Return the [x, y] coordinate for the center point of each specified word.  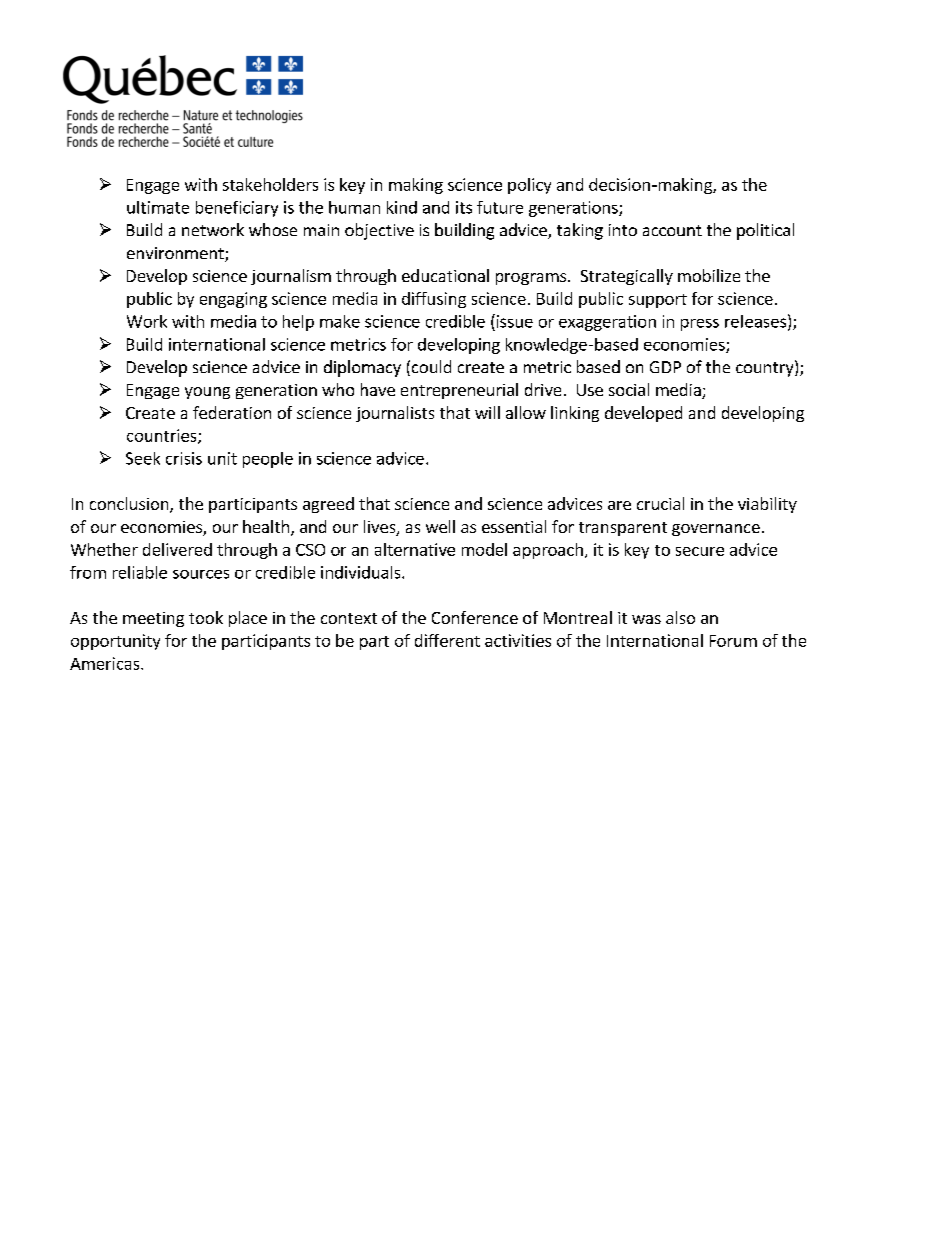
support [658, 301]
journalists [395, 414]
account [672, 230]
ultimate [158, 207]
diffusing [434, 300]
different [447, 640]
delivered [177, 549]
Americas [106, 663]
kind [402, 207]
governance [716, 530]
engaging [233, 300]
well [440, 526]
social [629, 389]
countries [163, 436]
